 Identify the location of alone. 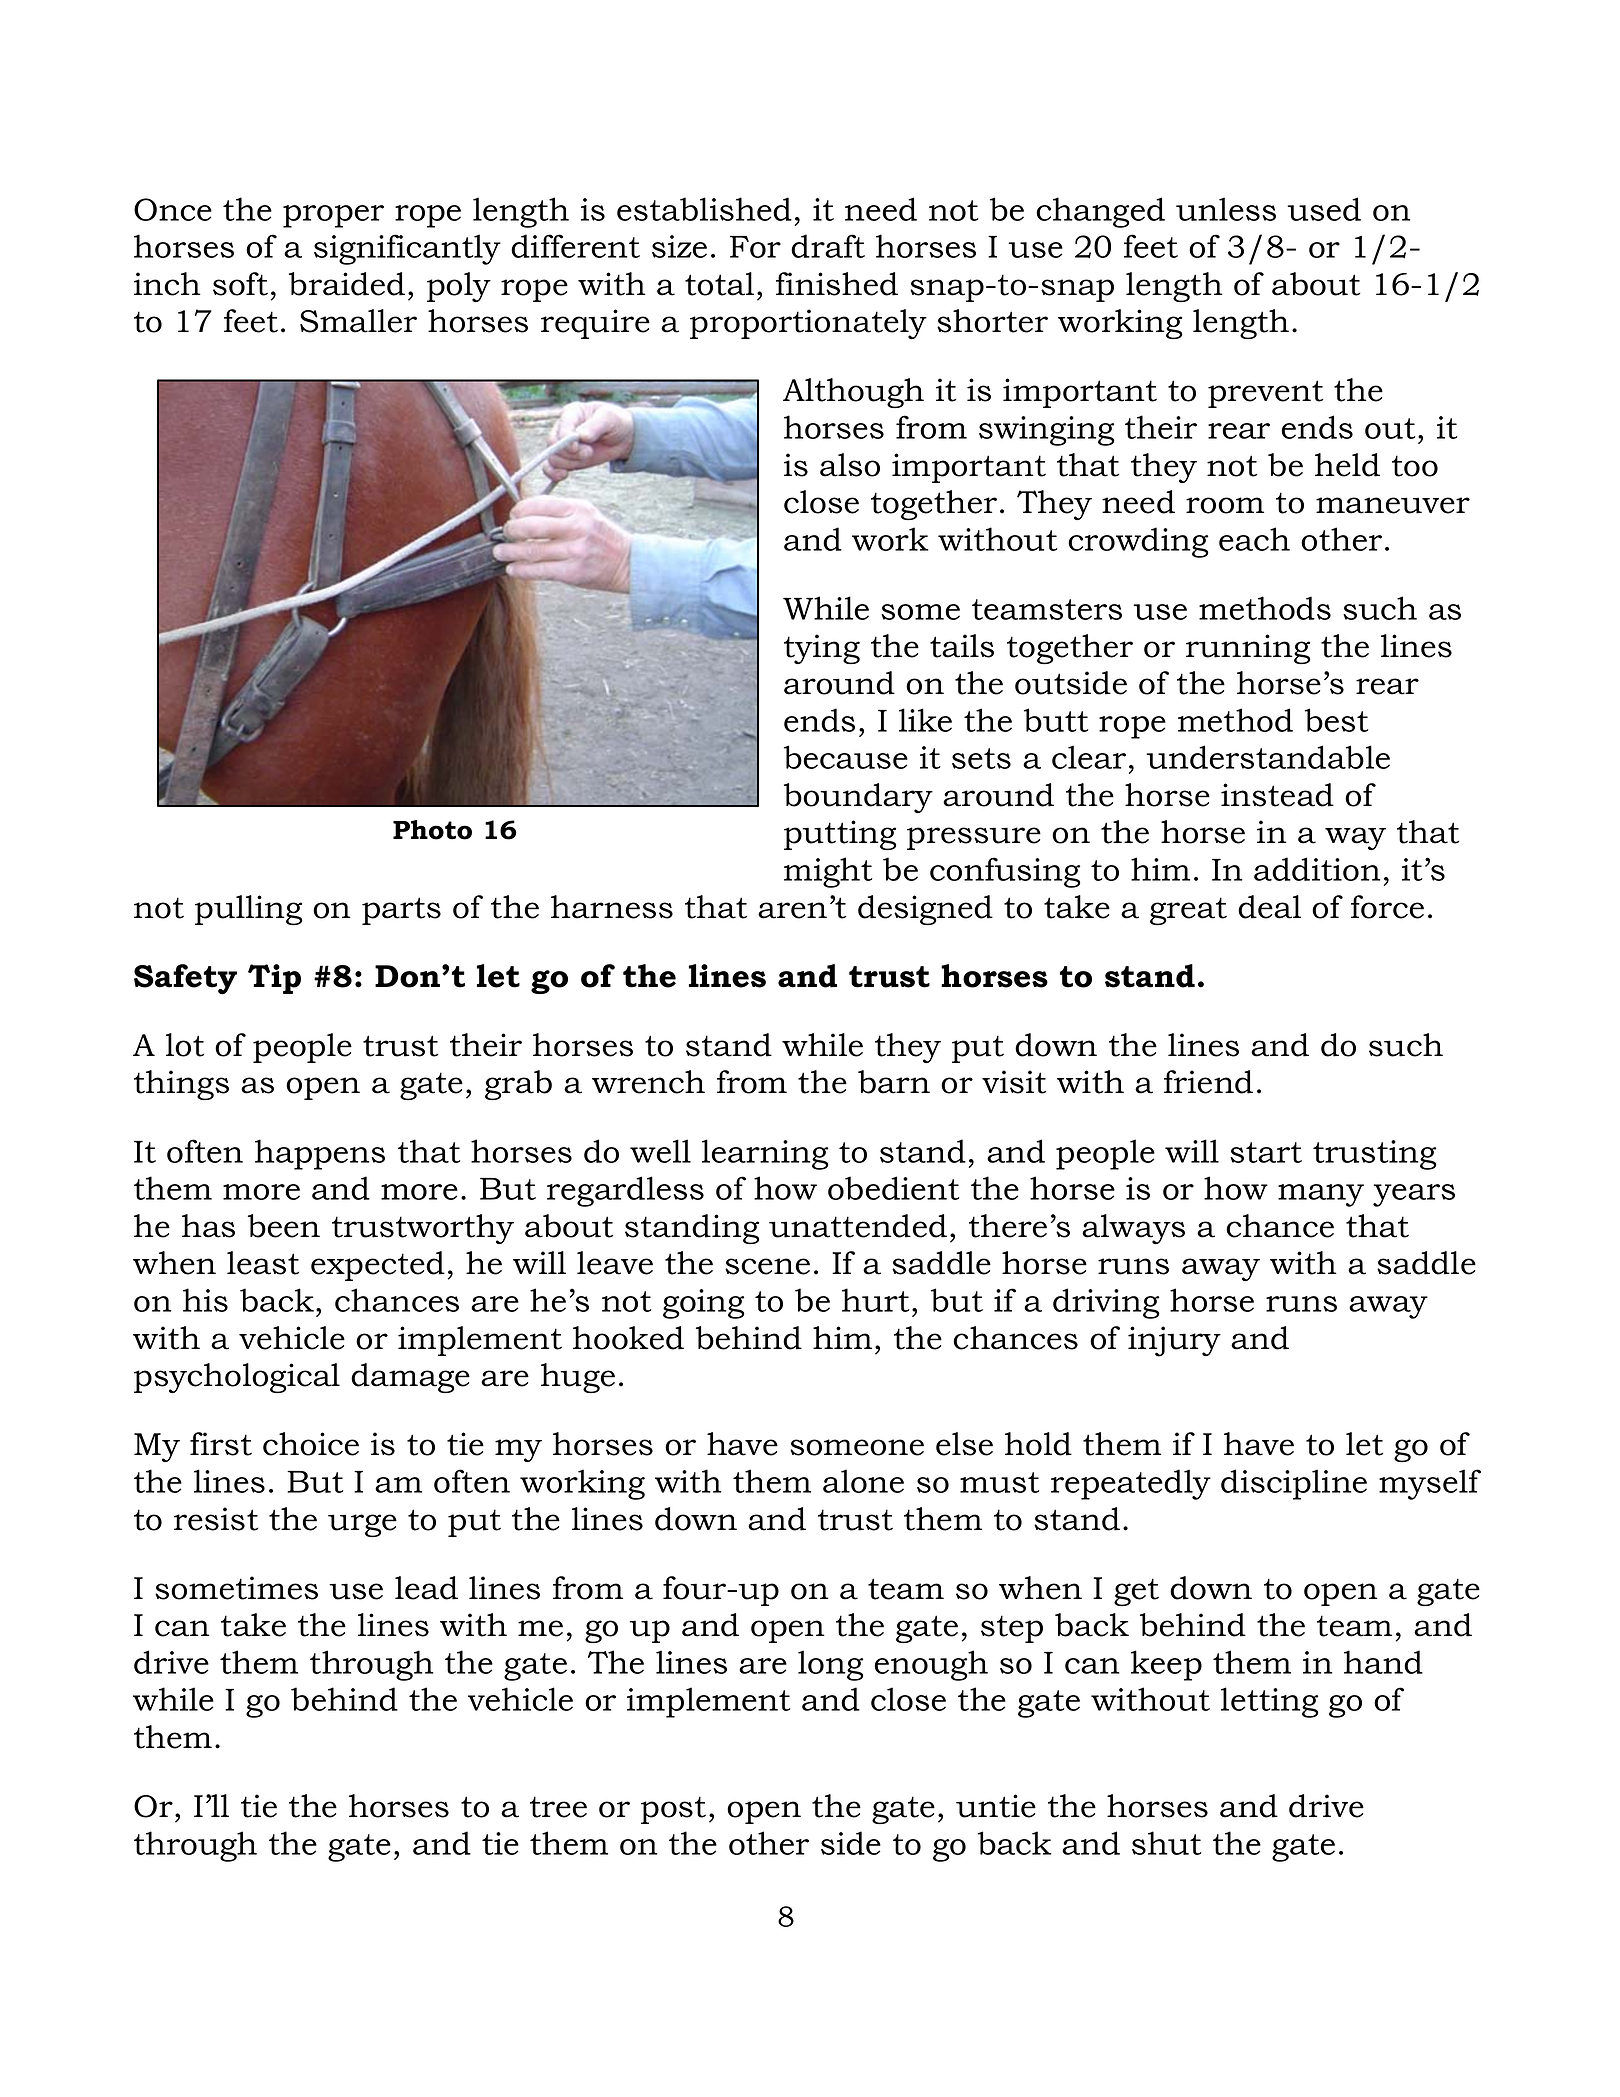
(863, 1481).
